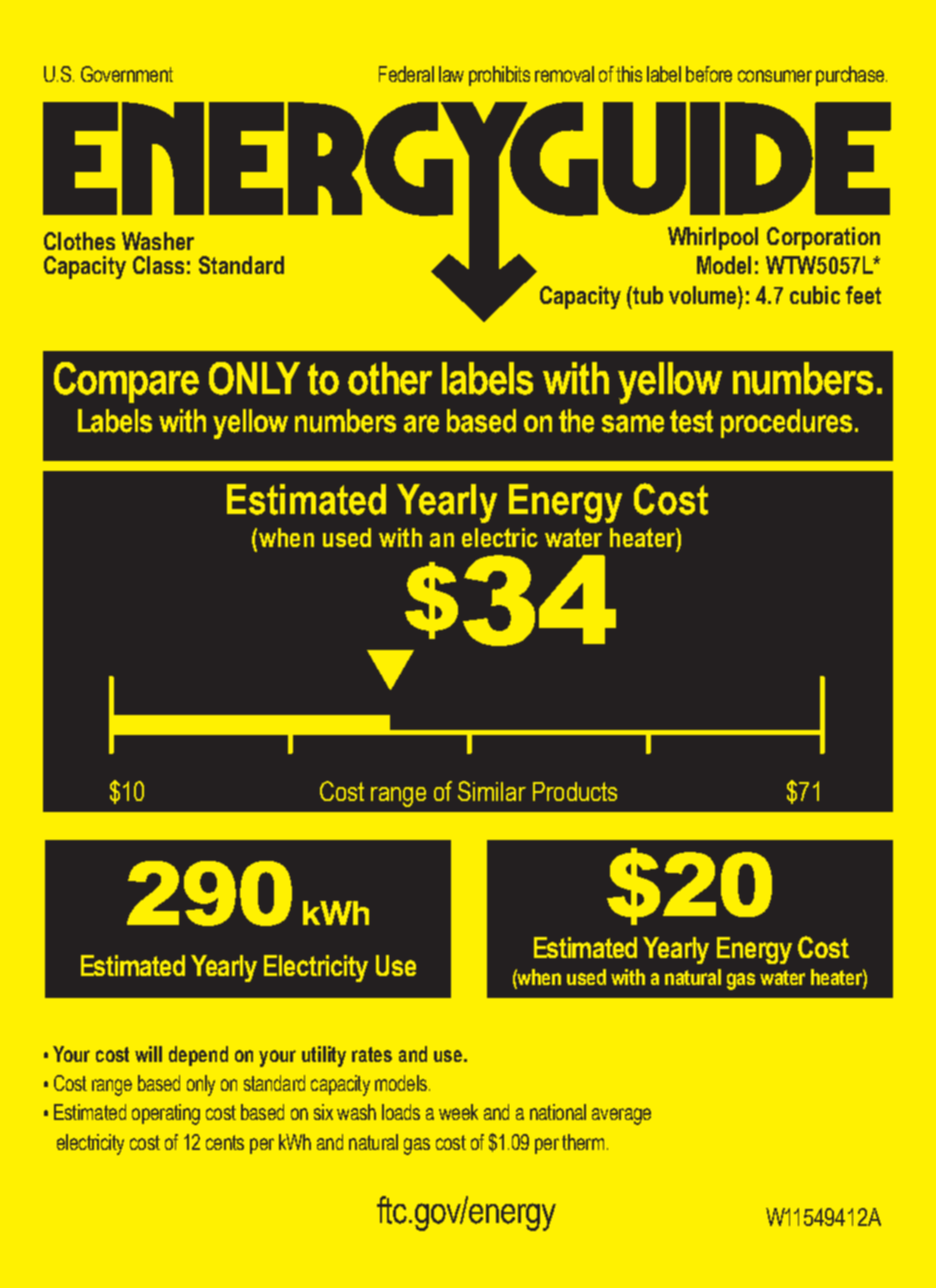 Image resolution: width=936 pixels, height=1288 pixels. I want to click on law, so click(451, 74).
